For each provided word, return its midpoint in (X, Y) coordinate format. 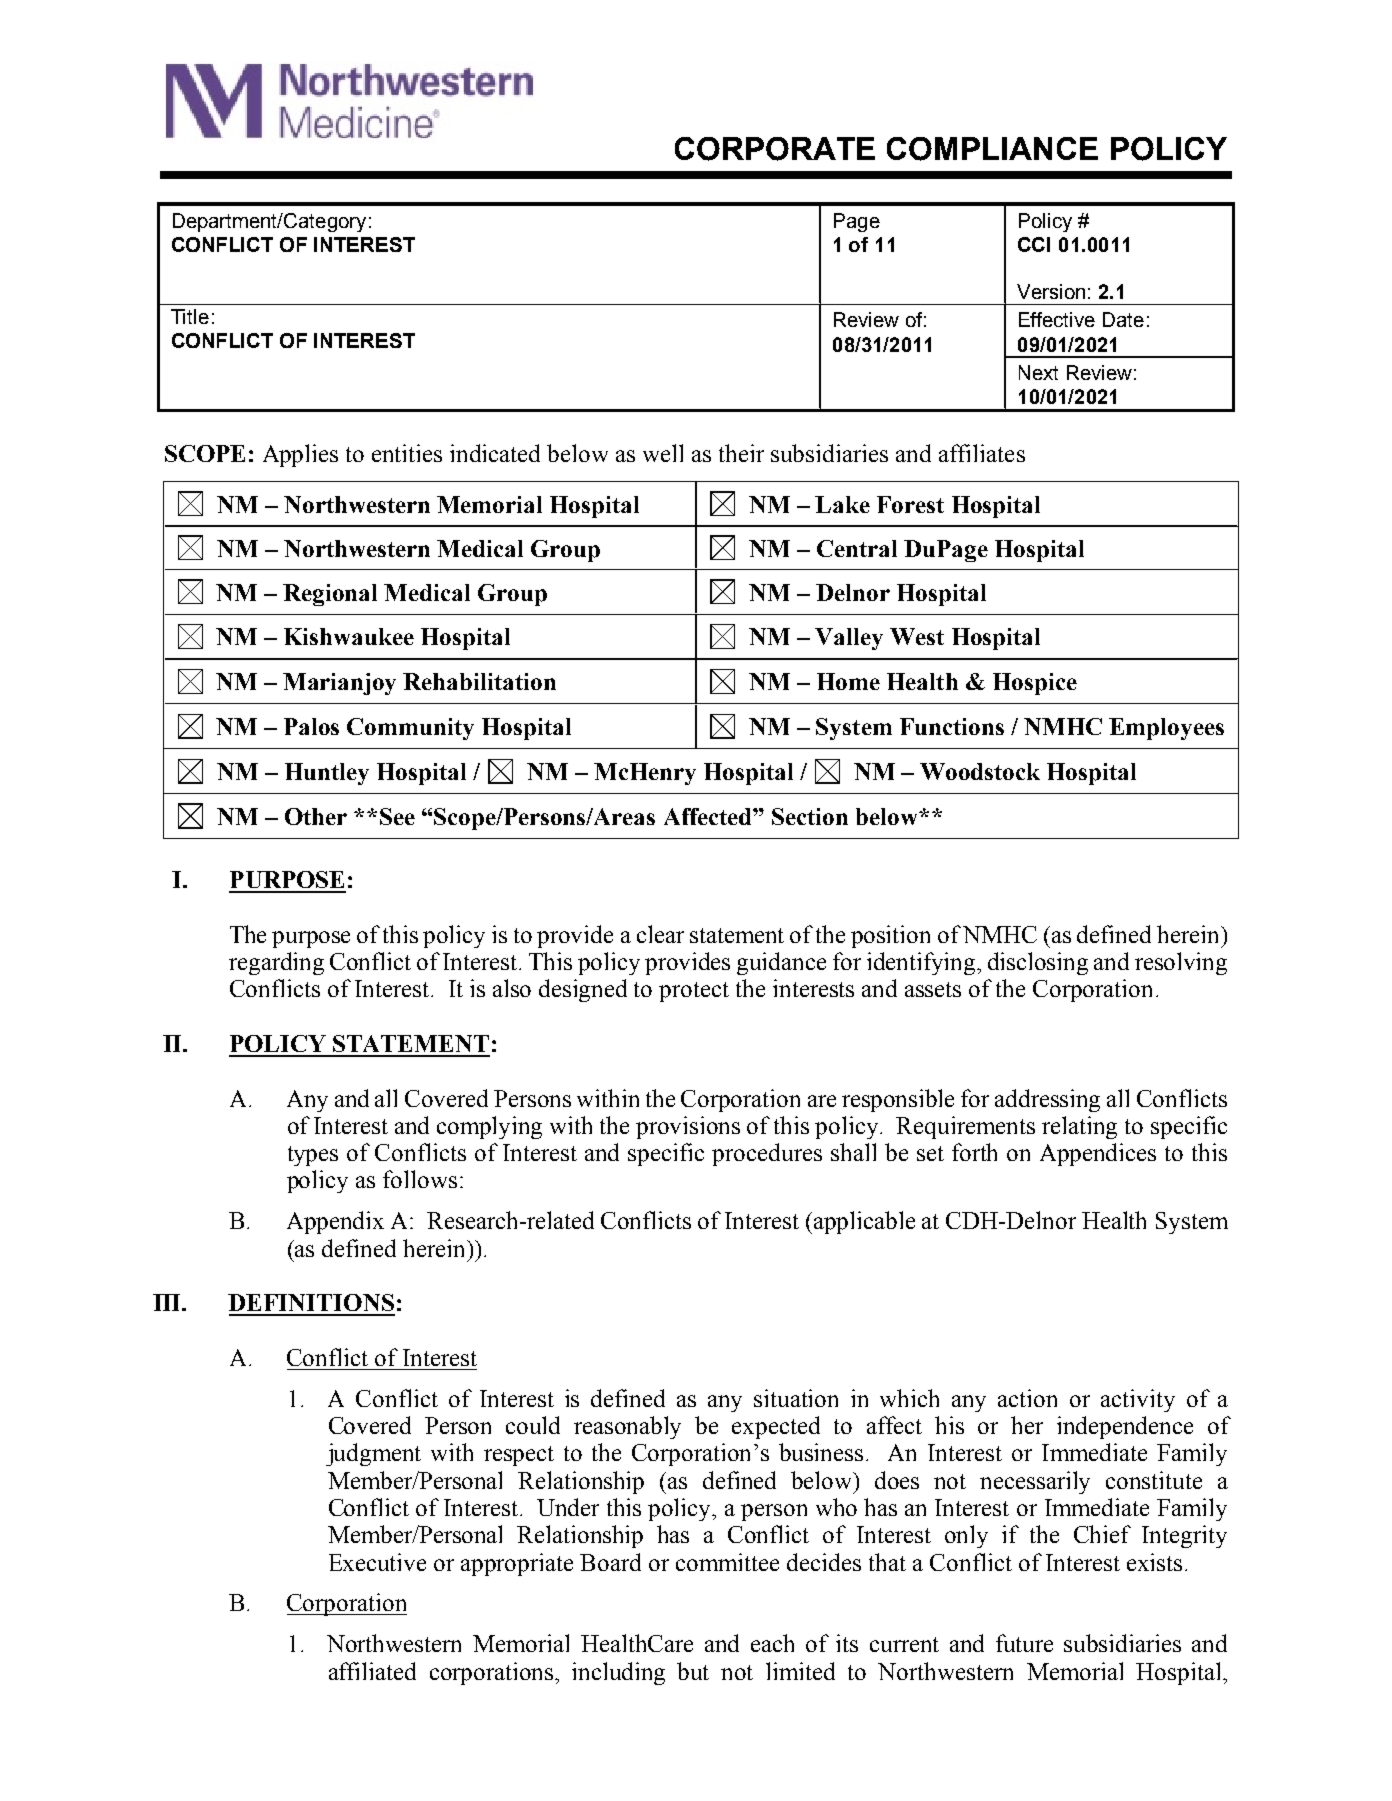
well (663, 453)
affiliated (372, 1671)
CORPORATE (775, 149)
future (1024, 1643)
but (693, 1671)
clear (660, 934)
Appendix (335, 1222)
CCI (1034, 244)
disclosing (1038, 963)
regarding (276, 963)
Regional (330, 595)
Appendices (1098, 1154)
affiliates (982, 453)
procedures (767, 1154)
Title (190, 316)
